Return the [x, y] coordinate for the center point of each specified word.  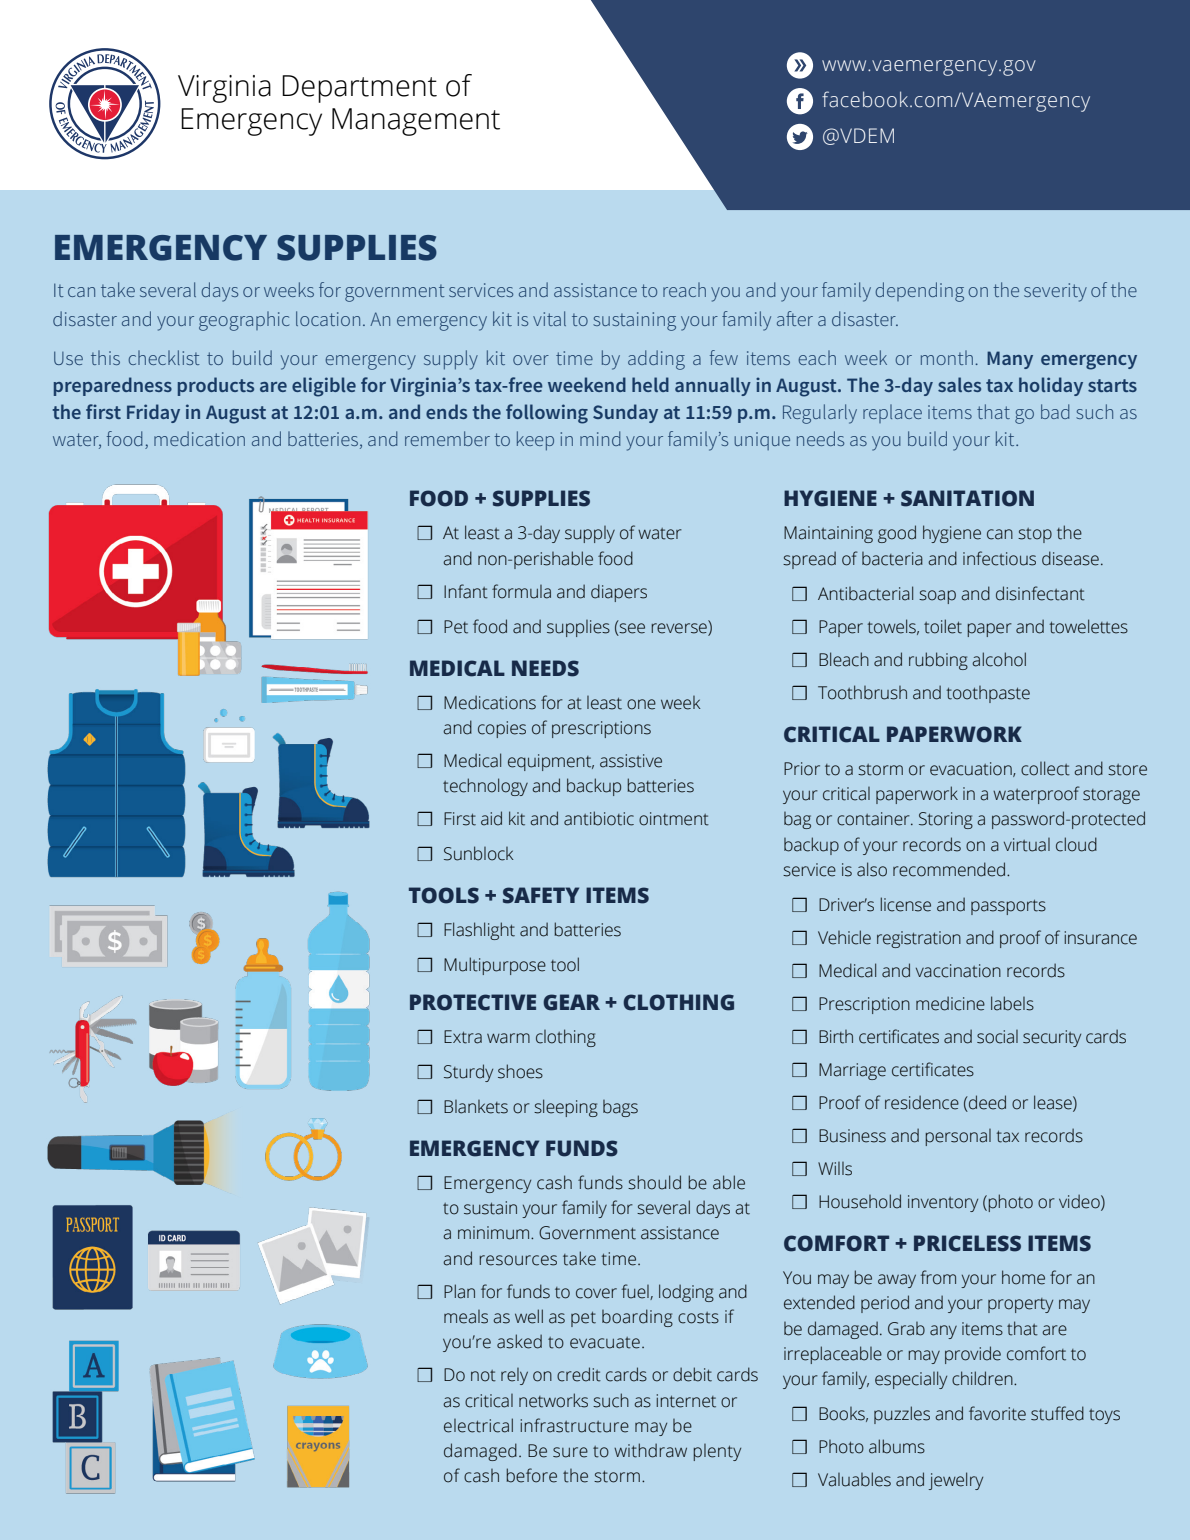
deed [986, 1103]
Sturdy [468, 1073]
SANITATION [967, 498]
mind [600, 438]
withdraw [650, 1450]
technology [485, 787]
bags [620, 1108]
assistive [631, 761]
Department [359, 89]
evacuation [972, 769]
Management [416, 122]
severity [1055, 292]
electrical [478, 1425]
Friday [153, 413]
